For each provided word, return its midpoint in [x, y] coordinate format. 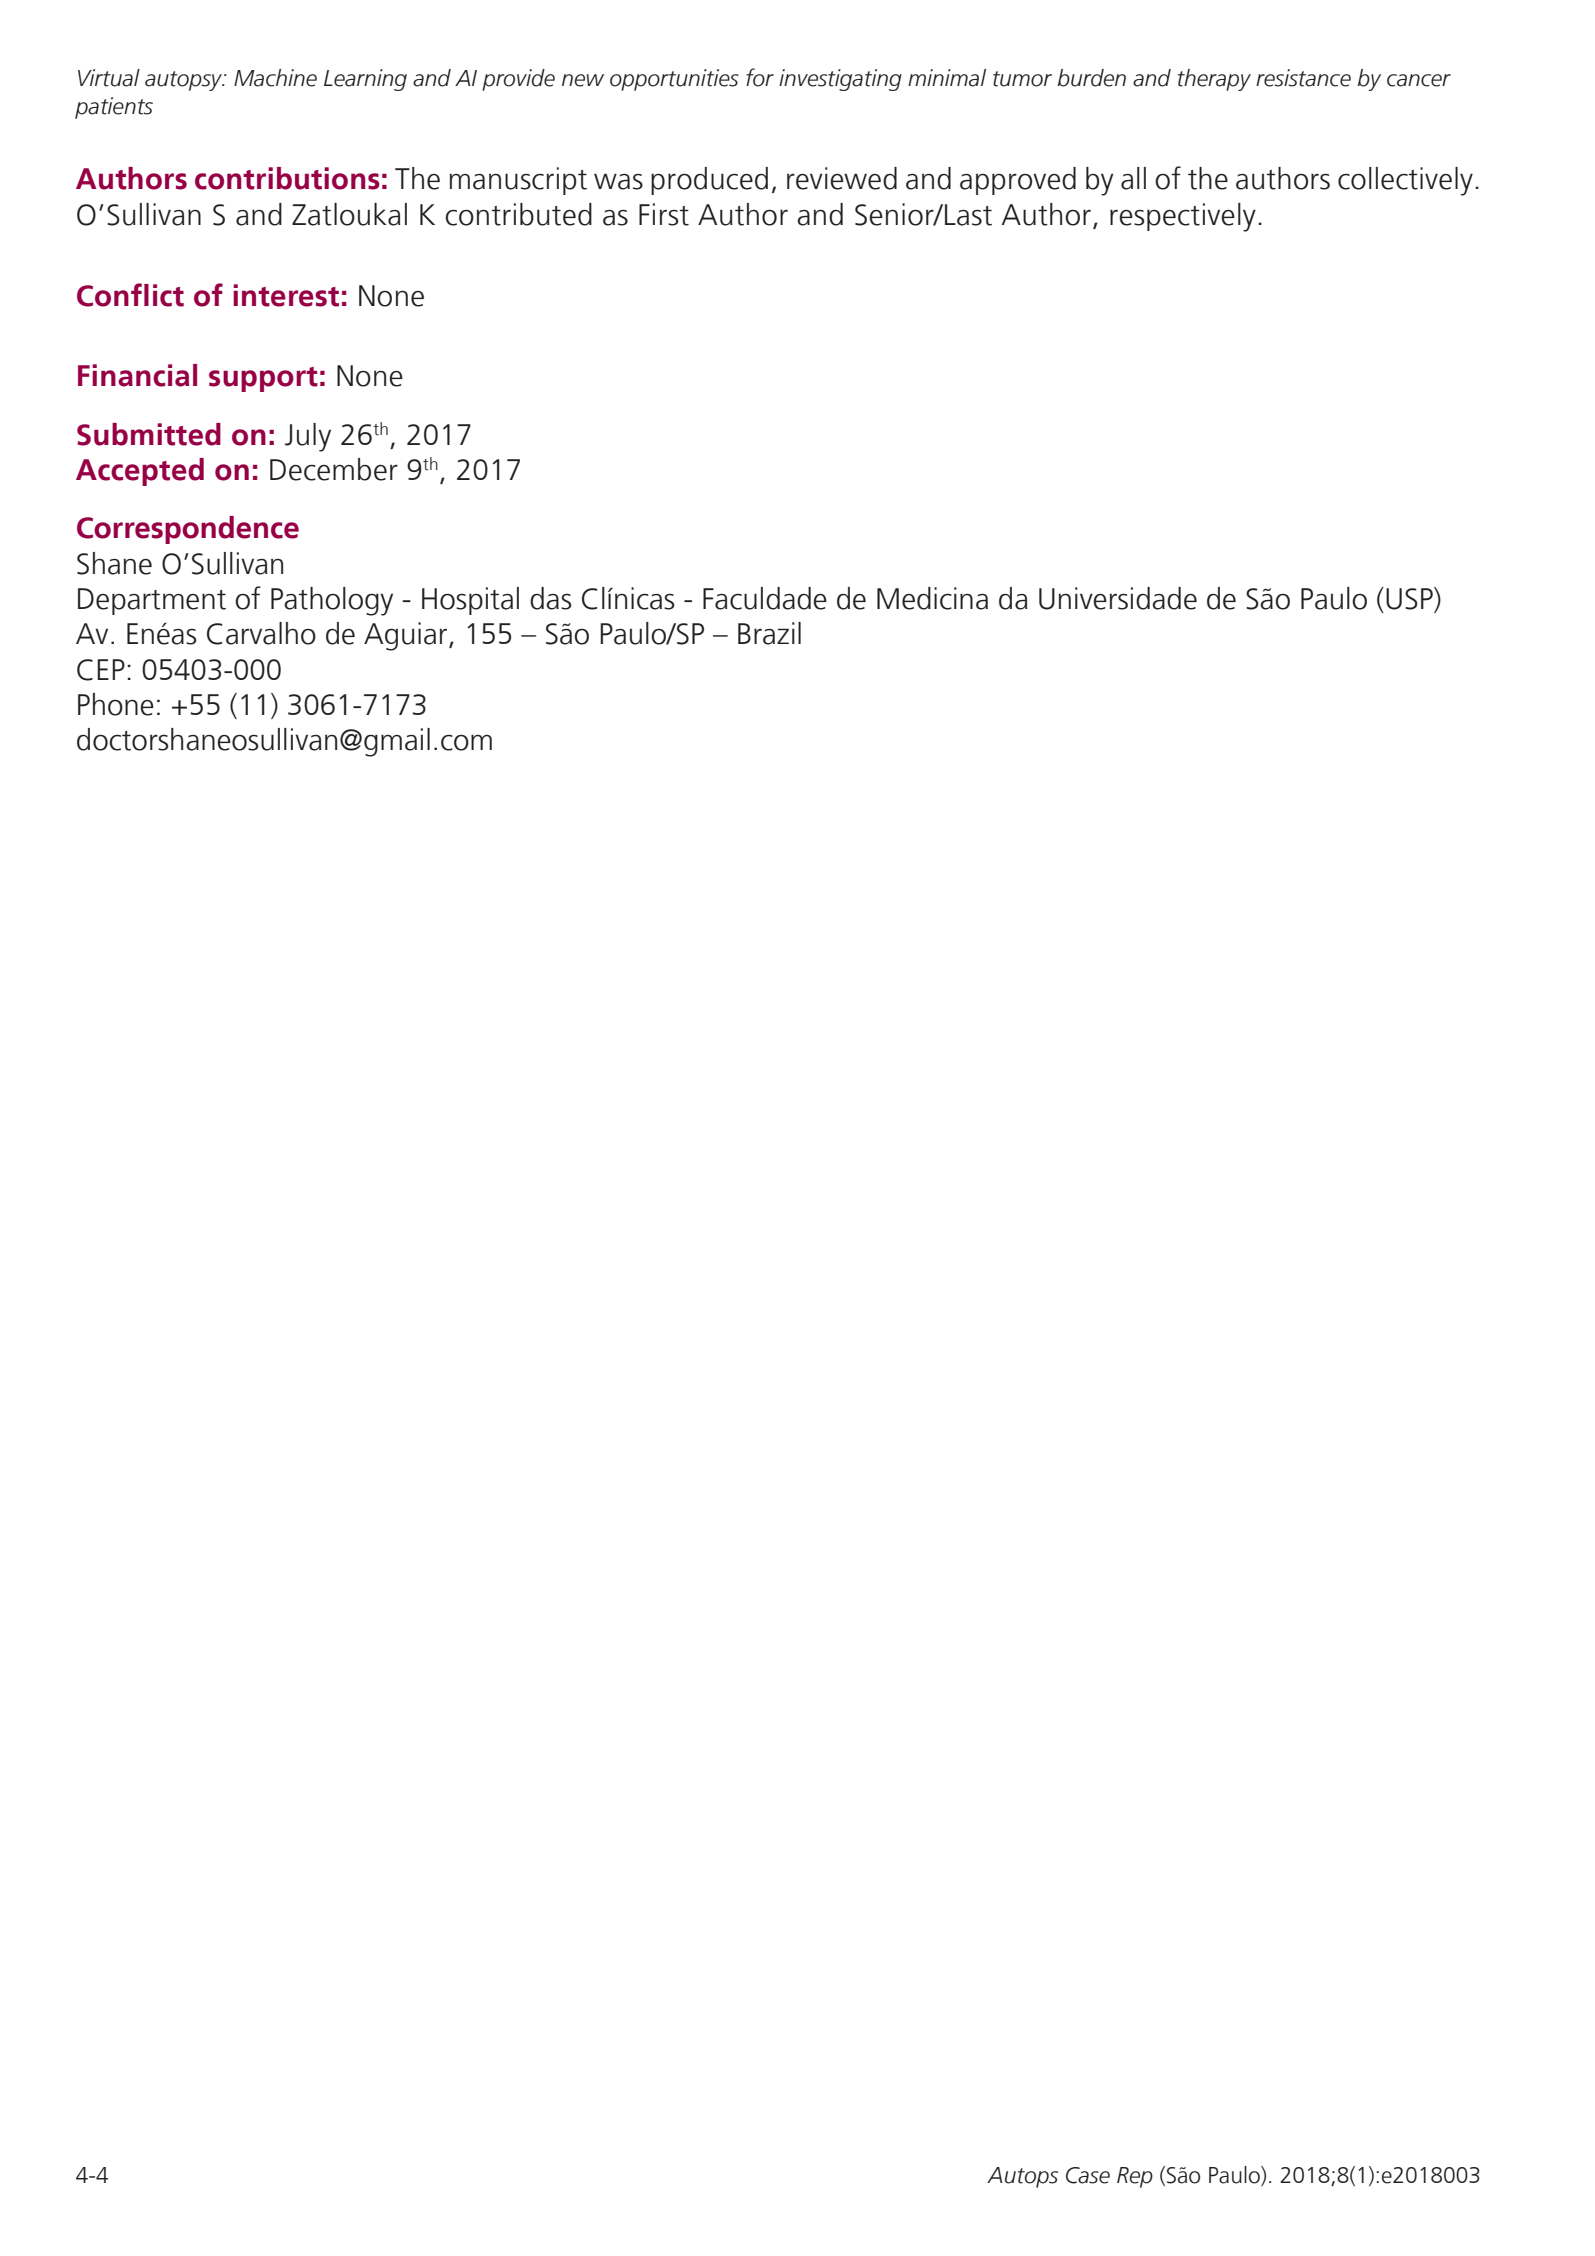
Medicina [932, 598]
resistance [1303, 78]
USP [1410, 599]
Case [1088, 2175]
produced [709, 181]
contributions [287, 178]
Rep [1135, 2177]
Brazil [769, 633]
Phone [116, 704]
